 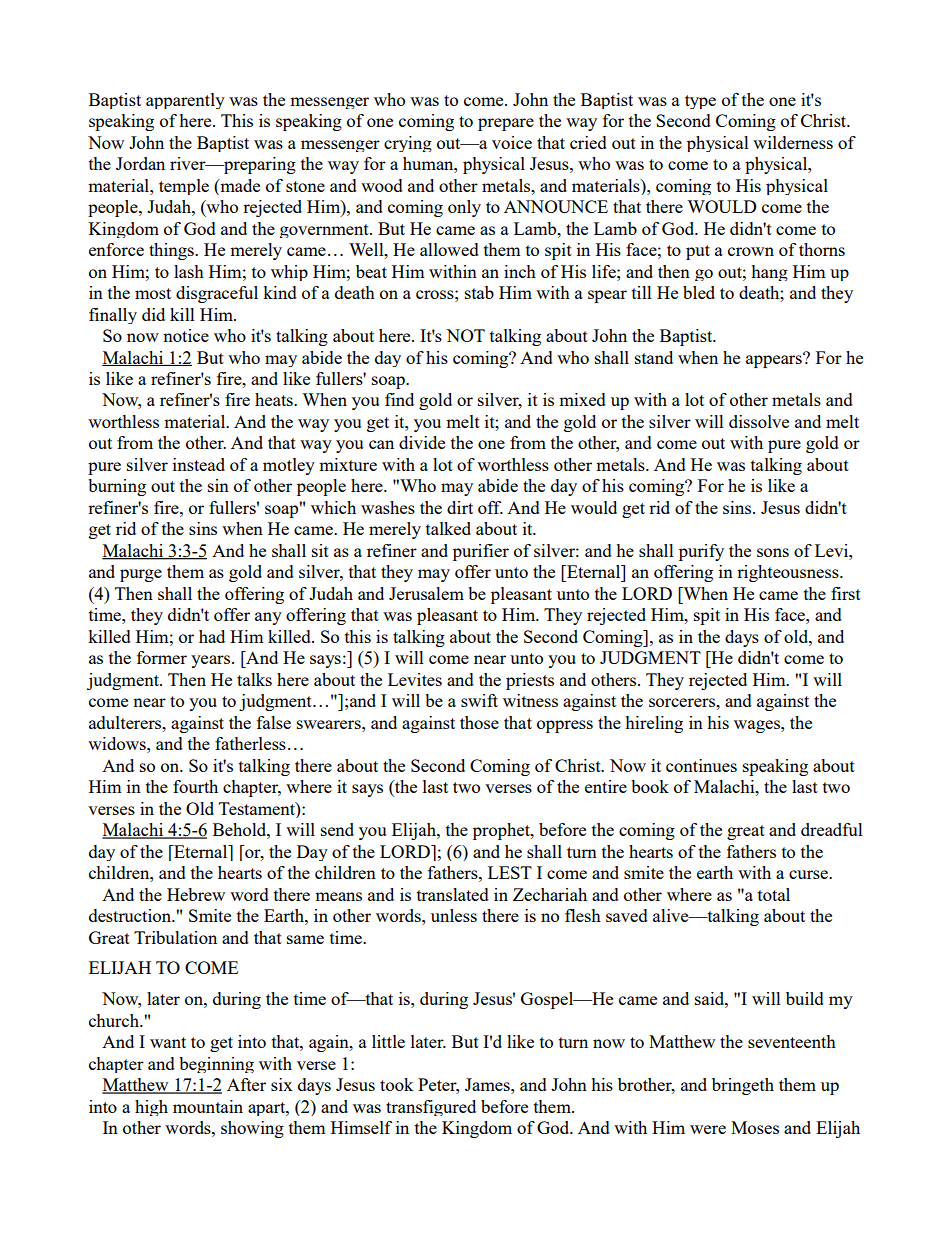 I want to click on mountain, so click(x=208, y=1106).
